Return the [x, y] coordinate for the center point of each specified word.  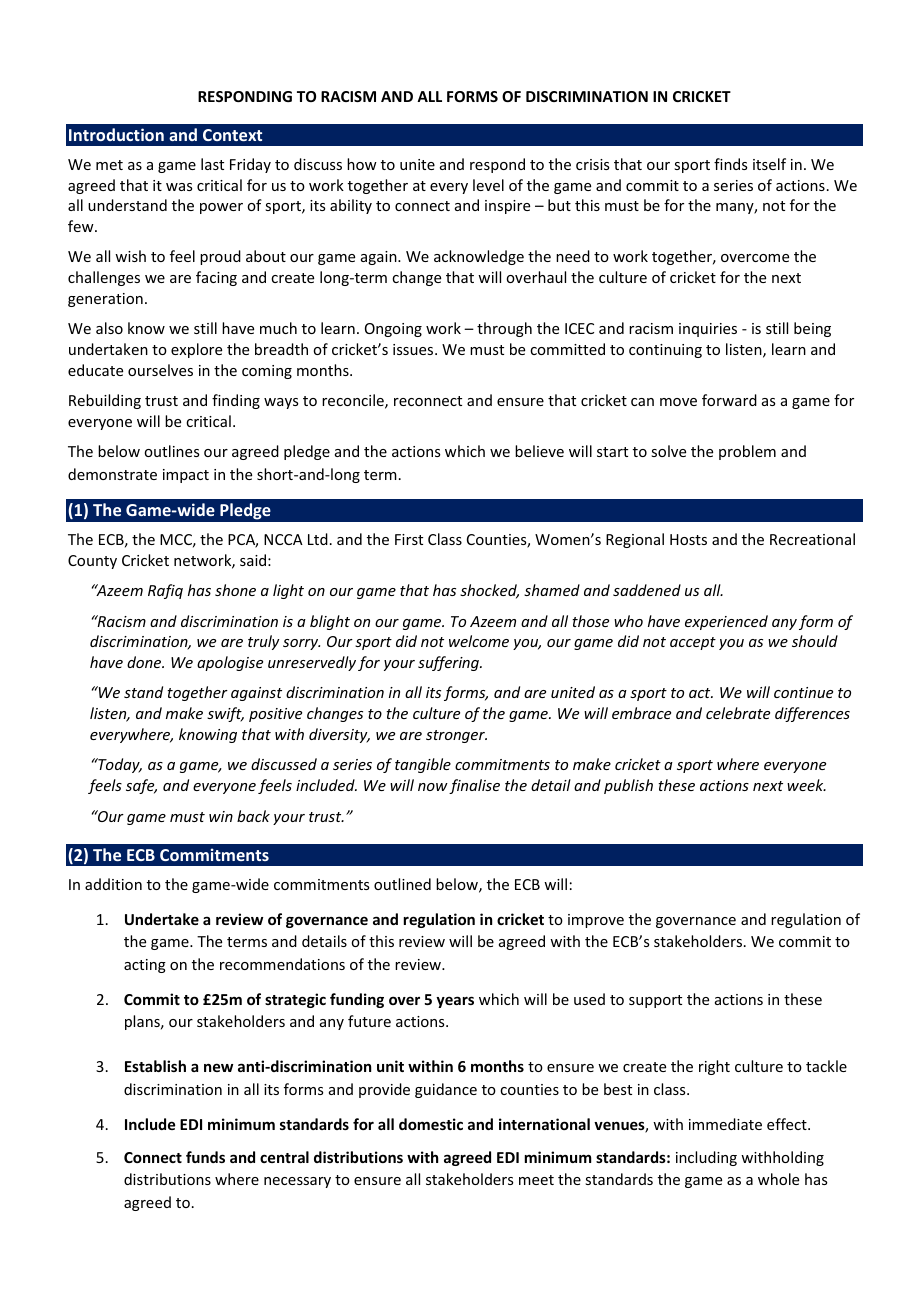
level [488, 185]
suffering [450, 663]
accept [693, 643]
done [145, 662]
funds [205, 1157]
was [179, 187]
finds [730, 164]
